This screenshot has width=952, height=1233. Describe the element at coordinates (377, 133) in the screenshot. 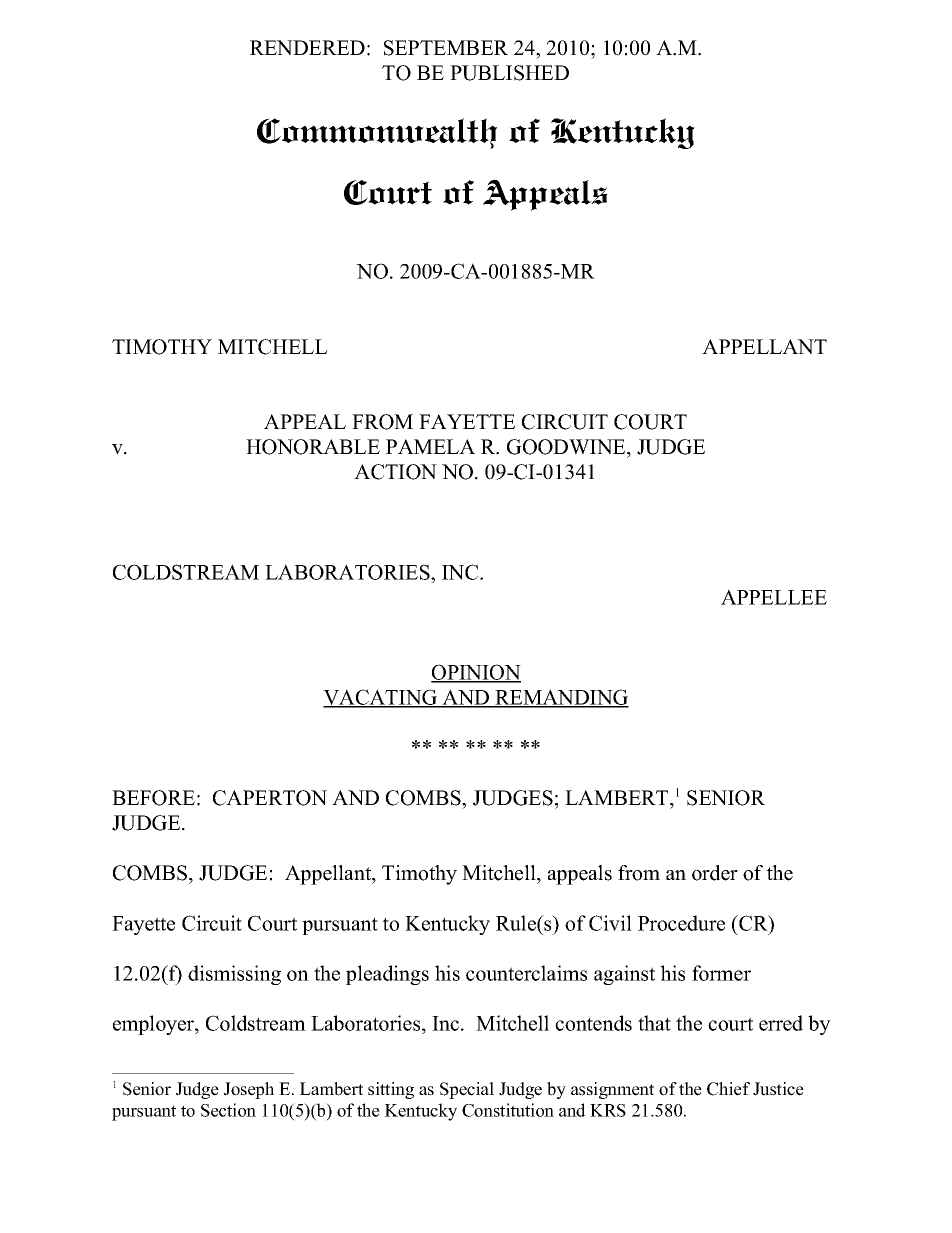

I see `Commonwealth` at that location.
